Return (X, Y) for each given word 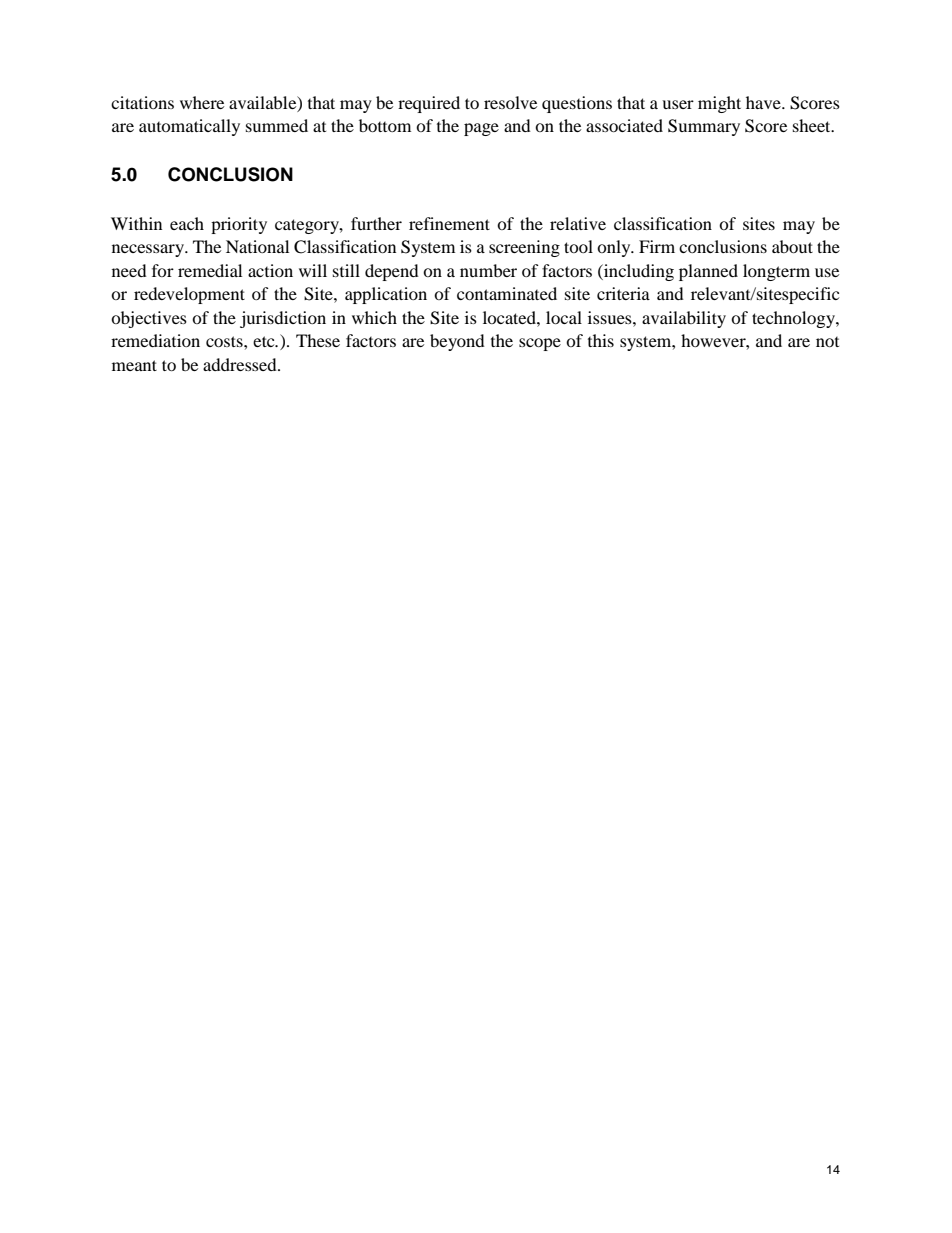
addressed (241, 364)
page (481, 129)
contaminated (507, 293)
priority (239, 225)
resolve (510, 102)
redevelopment (189, 295)
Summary (704, 127)
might (719, 104)
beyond (457, 342)
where (202, 102)
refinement (449, 223)
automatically (189, 127)
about (792, 246)
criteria (623, 293)
